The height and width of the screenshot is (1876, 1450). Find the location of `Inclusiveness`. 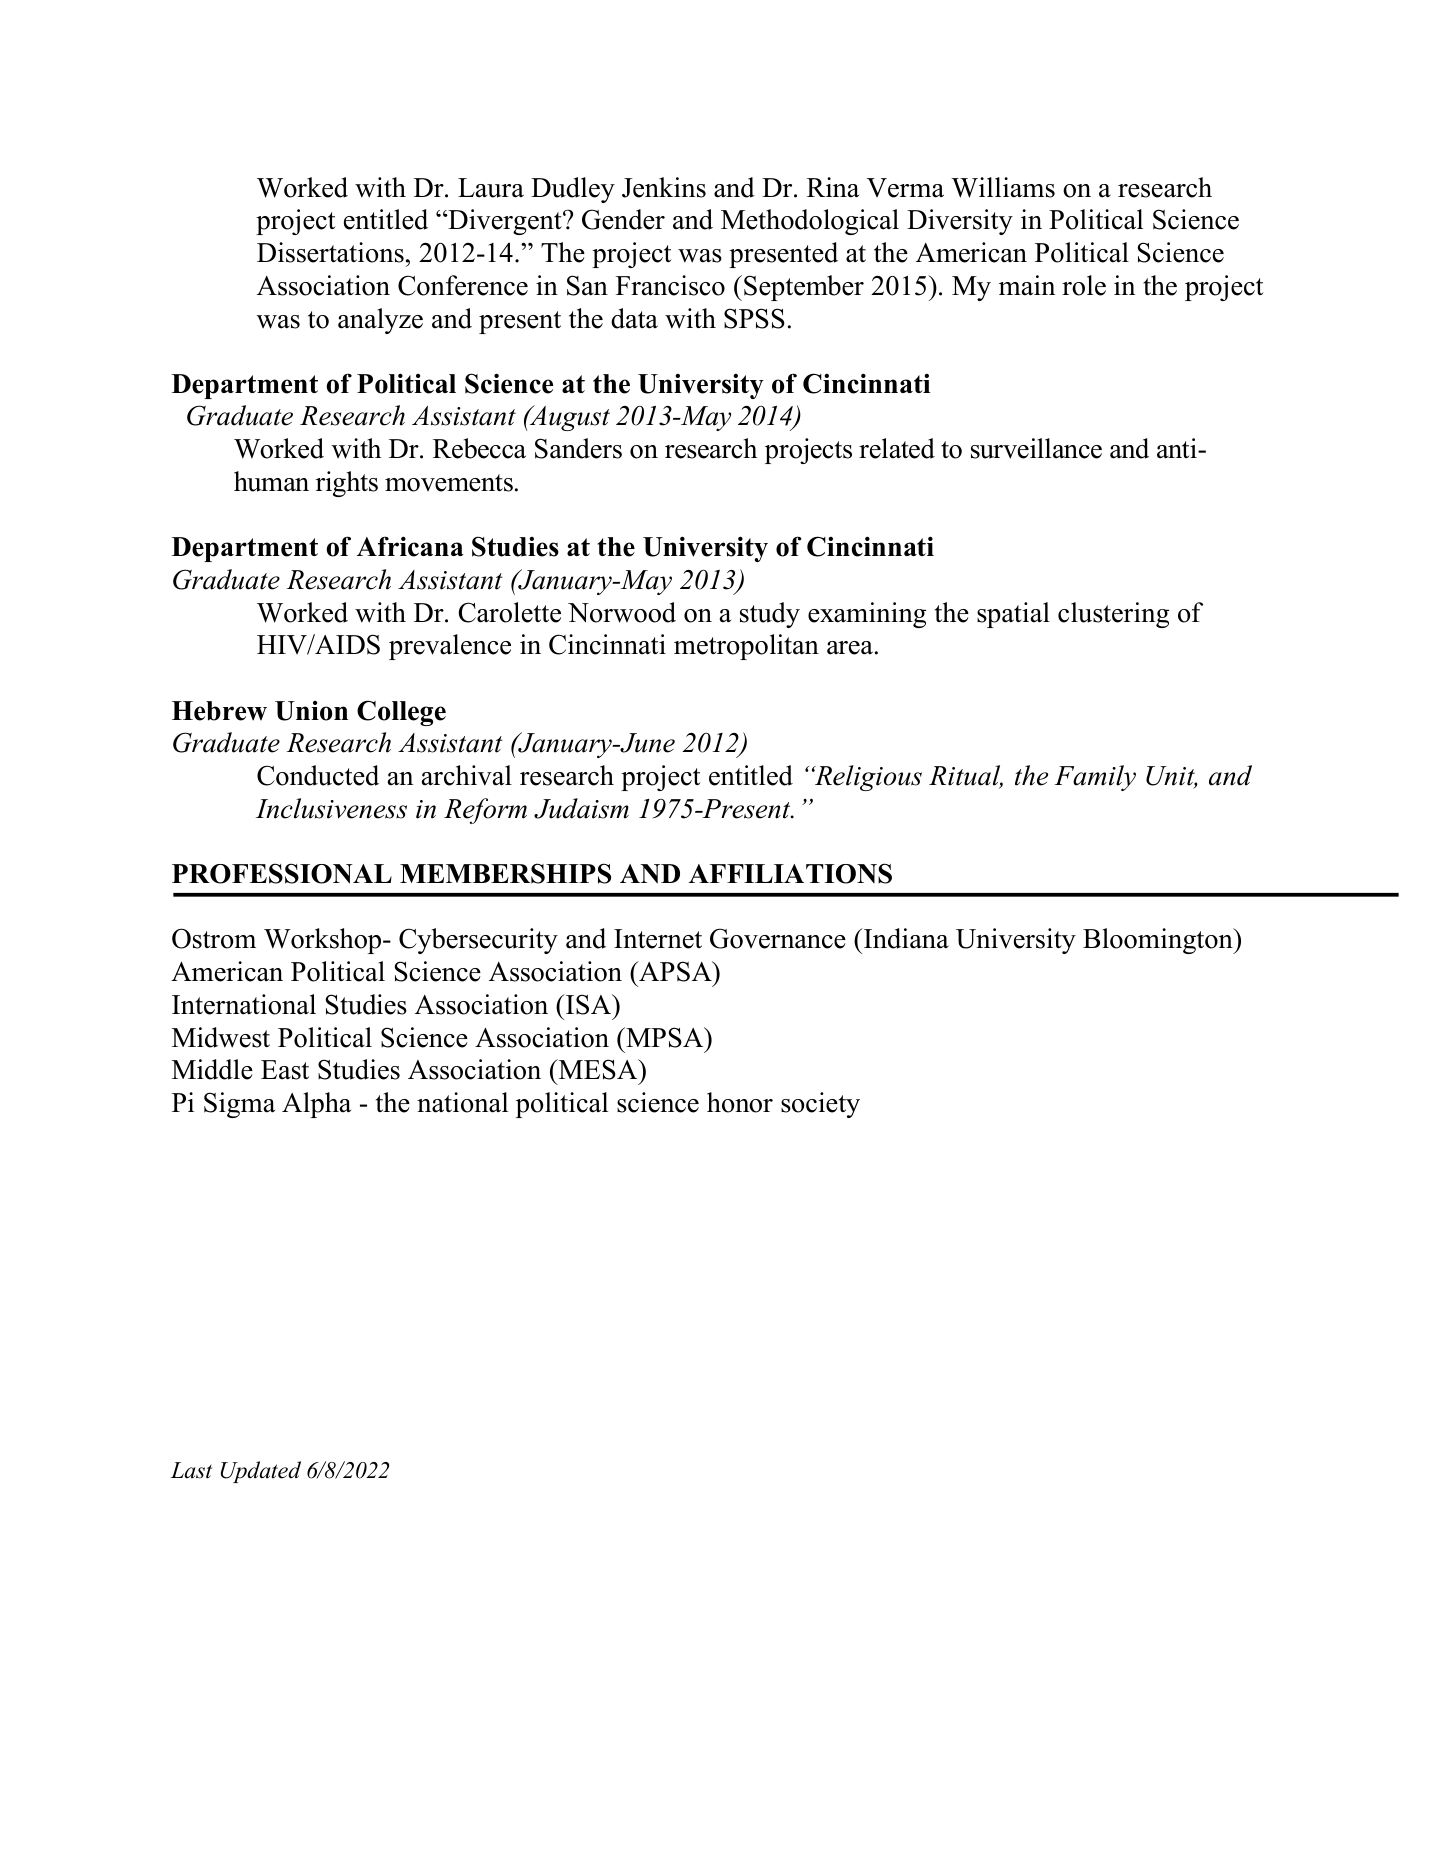

Inclusiveness is located at coordinates (331, 808).
